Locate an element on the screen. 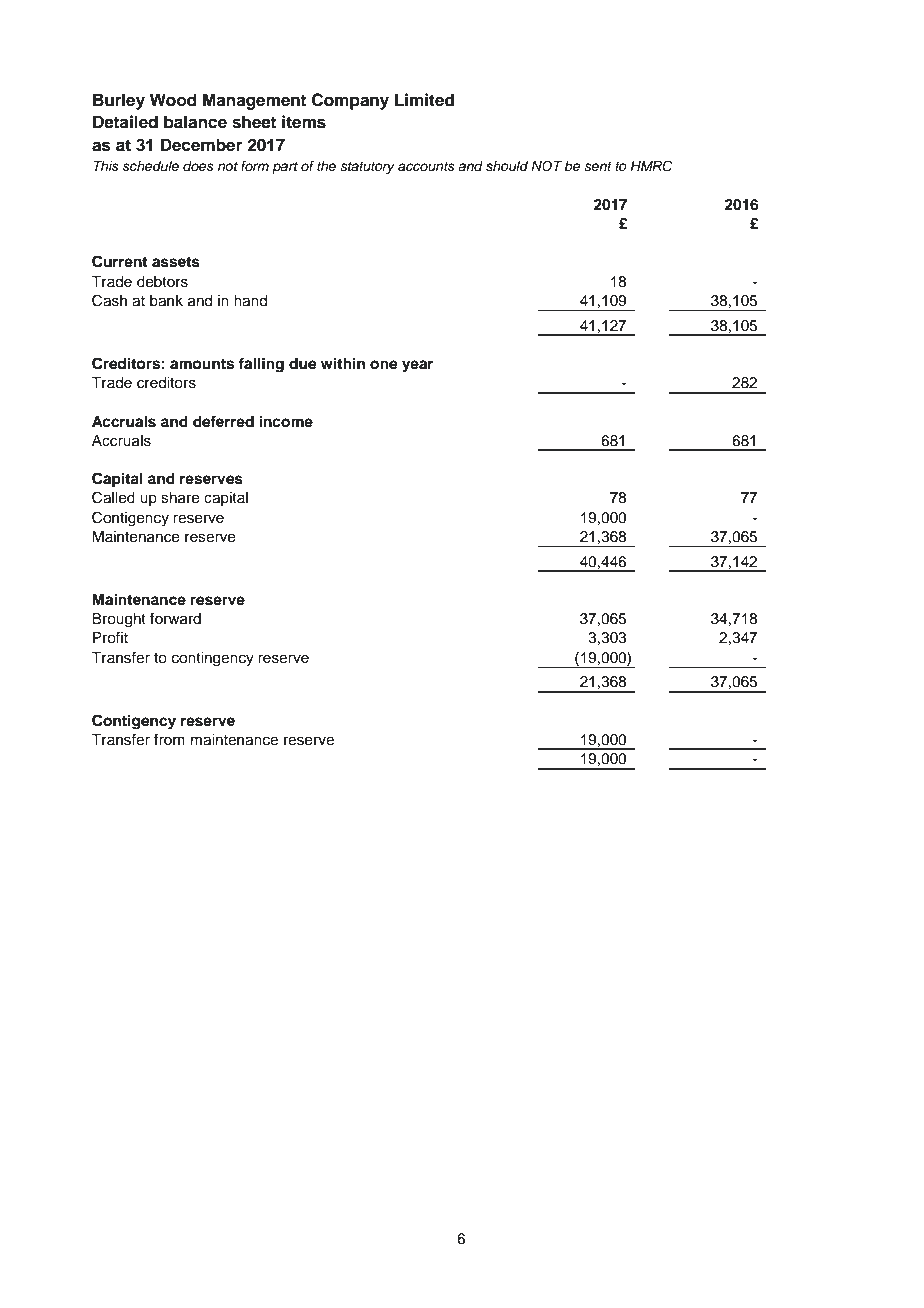 This screenshot has width=924, height=1308. year is located at coordinates (417, 366).
